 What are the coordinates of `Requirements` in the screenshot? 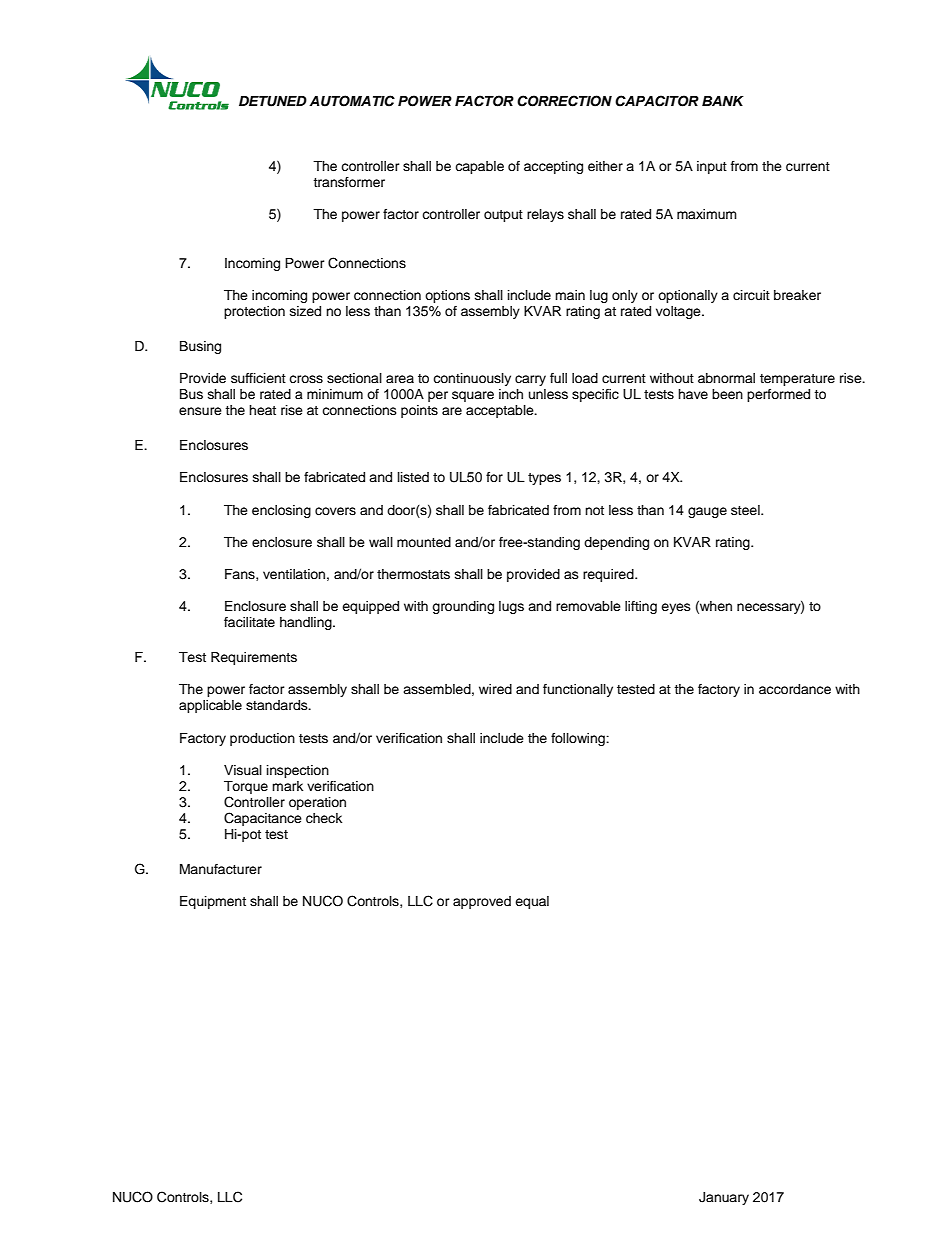 It's located at (254, 658).
